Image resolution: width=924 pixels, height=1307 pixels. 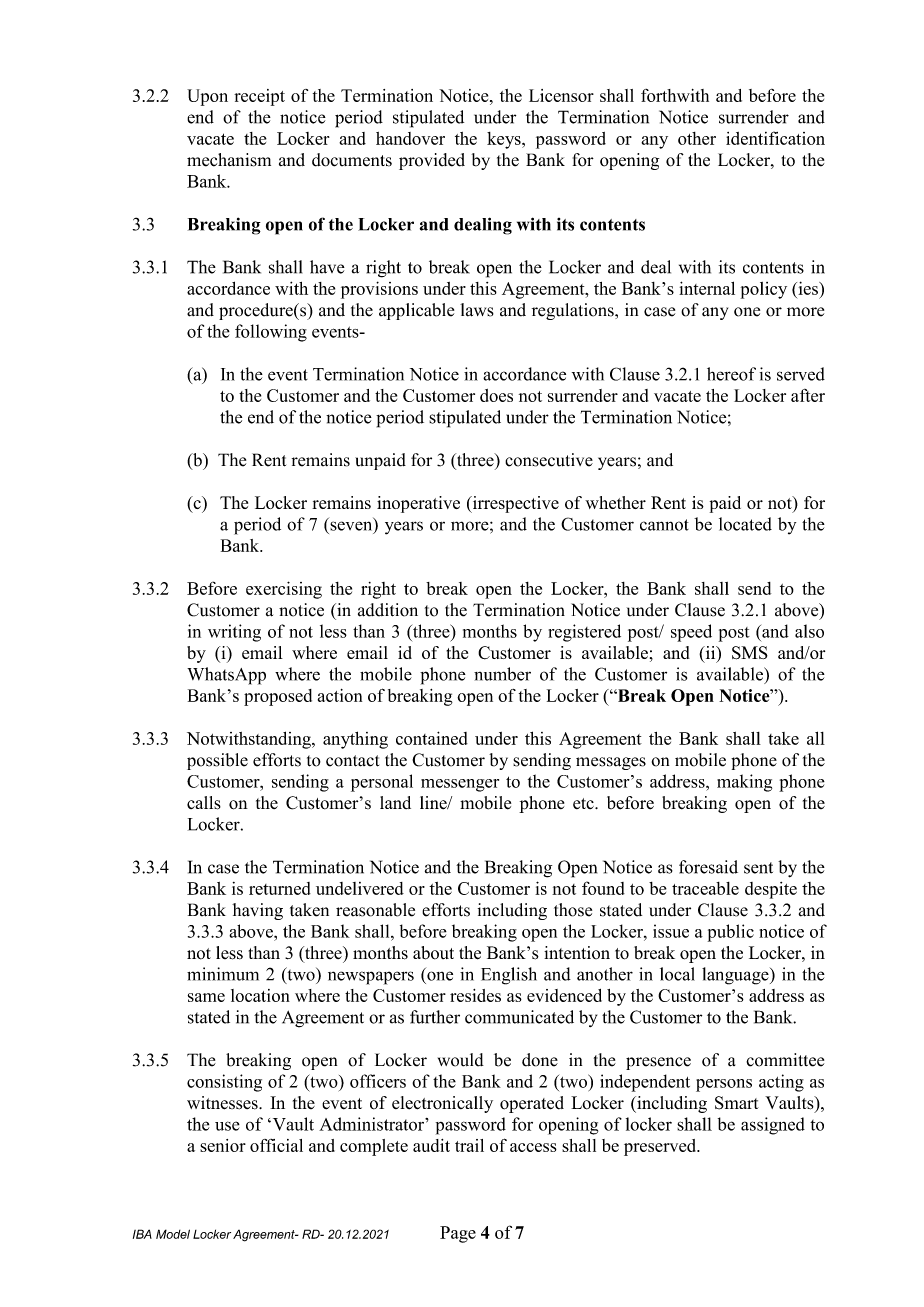 What do you see at coordinates (234, 633) in the document?
I see `writing` at bounding box center [234, 633].
